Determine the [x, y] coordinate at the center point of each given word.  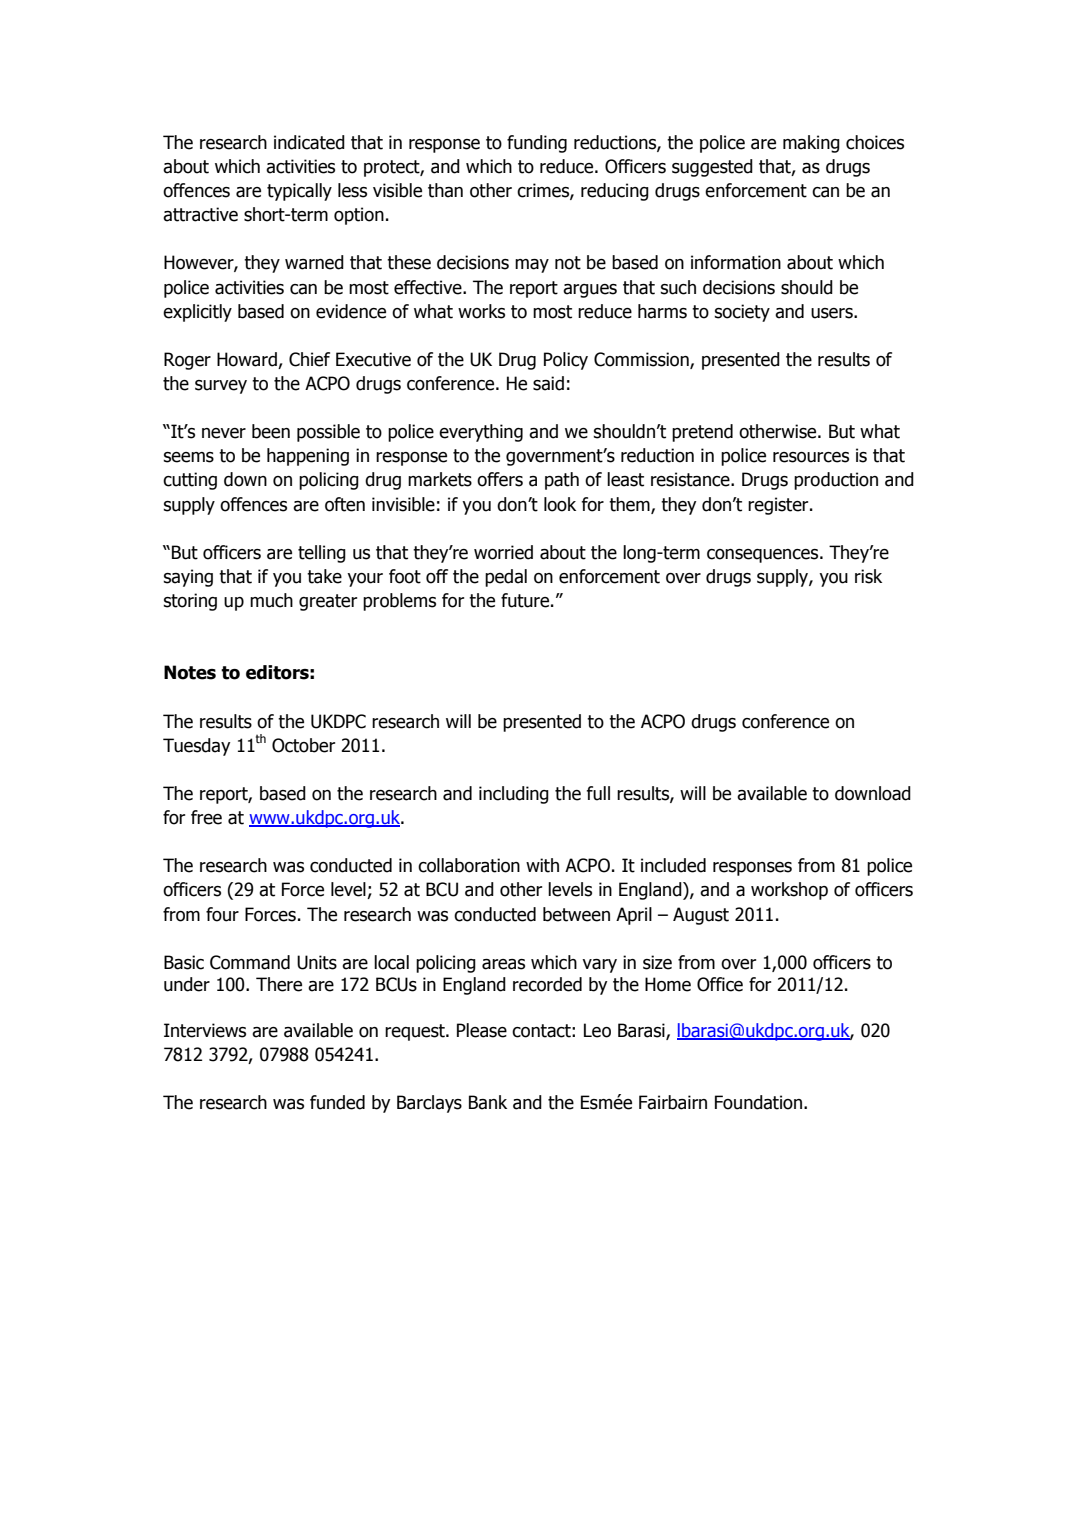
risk [868, 576]
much [271, 600]
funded [337, 1102]
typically [299, 192]
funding [537, 144]
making [811, 144]
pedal [506, 578]
